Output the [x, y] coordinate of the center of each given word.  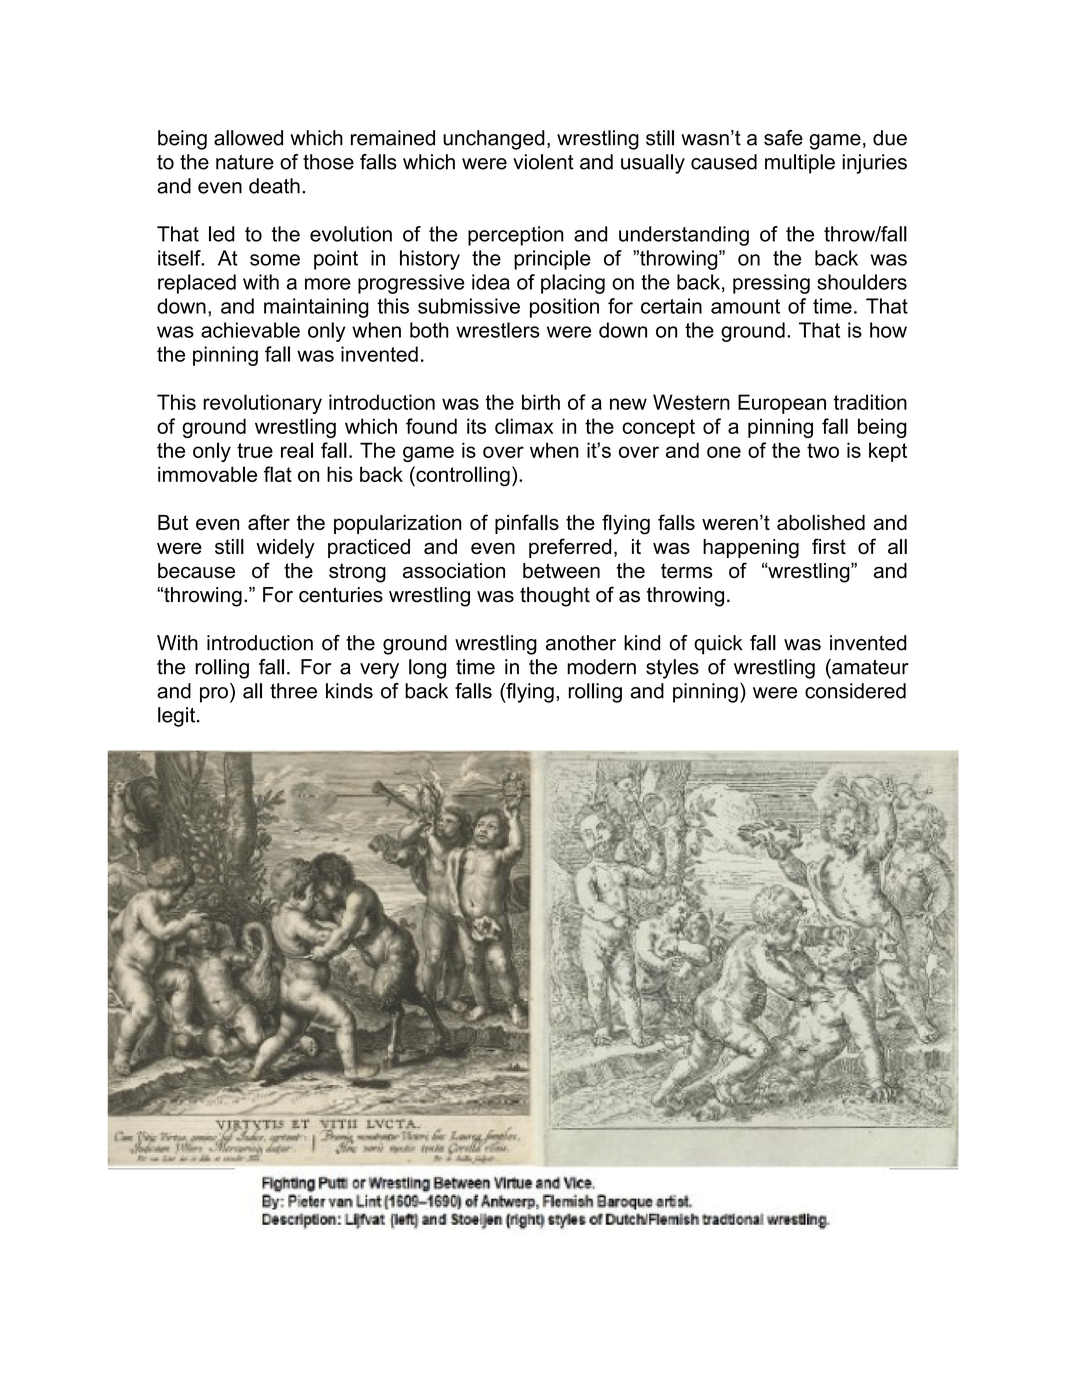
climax [524, 426]
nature [245, 162]
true [255, 450]
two [823, 450]
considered [855, 691]
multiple [800, 164]
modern [601, 667]
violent [543, 162]
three [293, 691]
